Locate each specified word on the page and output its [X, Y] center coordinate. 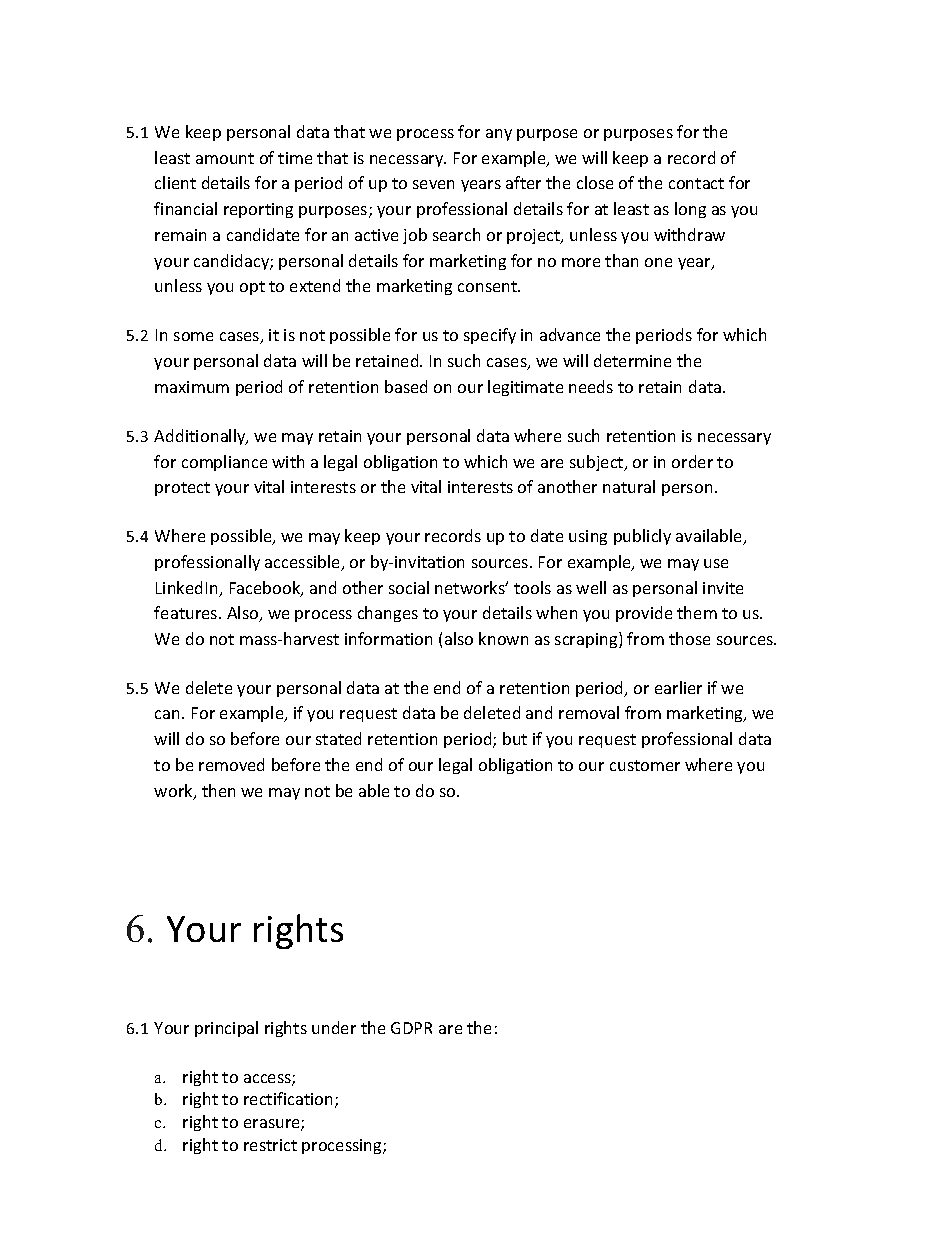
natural [629, 486]
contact [696, 183]
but [515, 738]
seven [433, 184]
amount [225, 158]
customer [645, 765]
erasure [273, 1125]
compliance [224, 463]
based [406, 386]
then [218, 790]
